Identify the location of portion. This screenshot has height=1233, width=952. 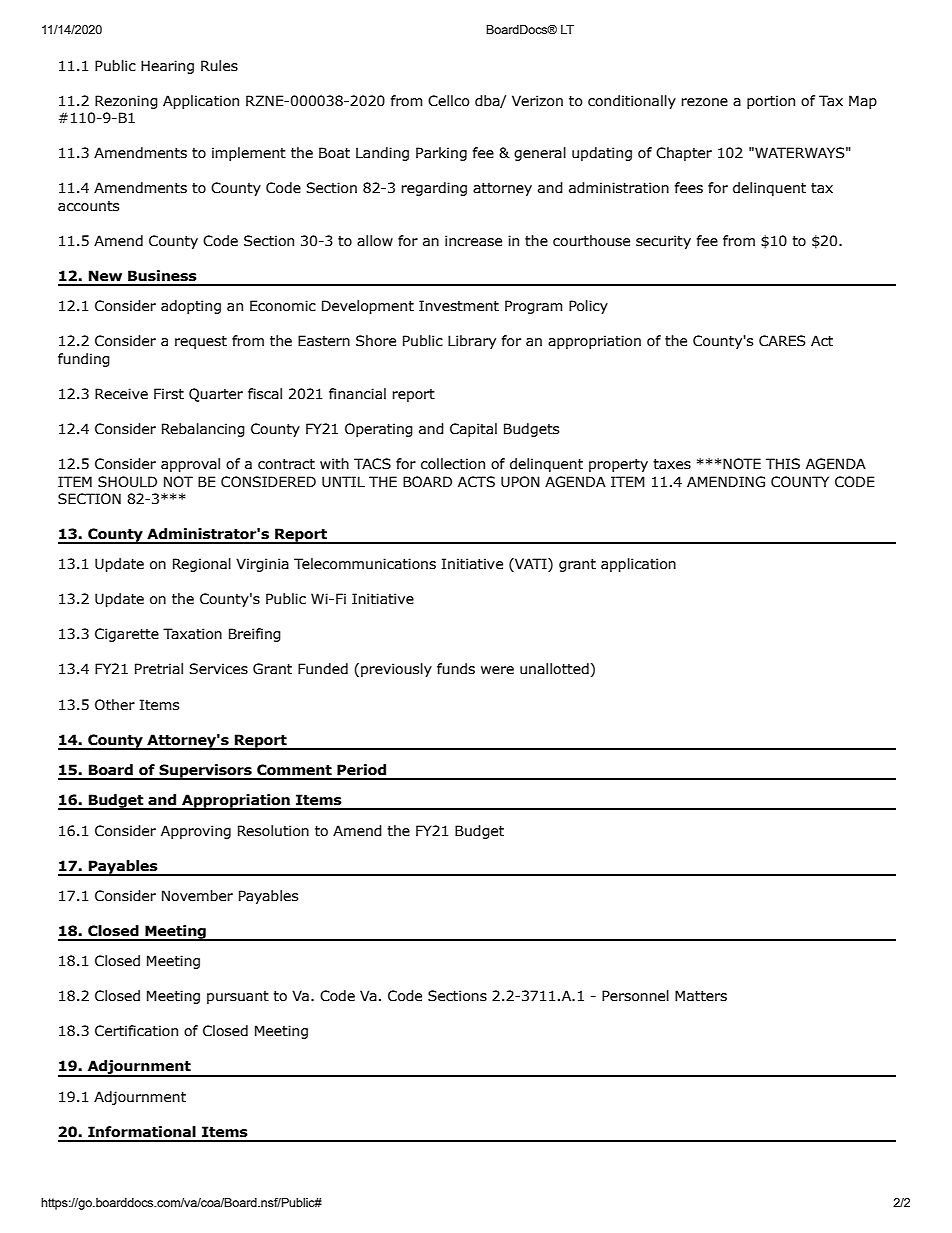
(771, 102).
